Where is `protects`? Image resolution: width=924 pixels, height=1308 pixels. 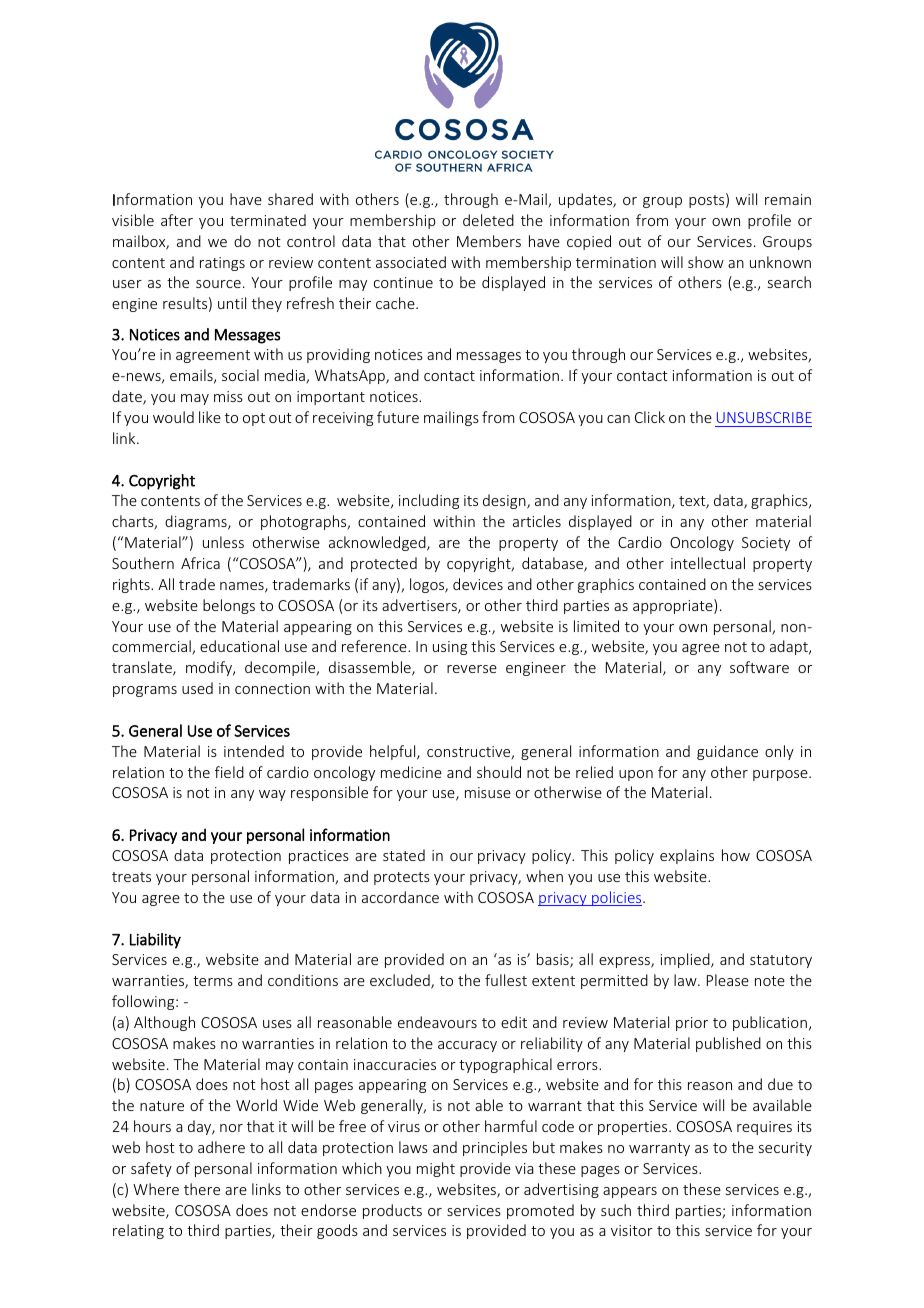
protects is located at coordinates (402, 878).
